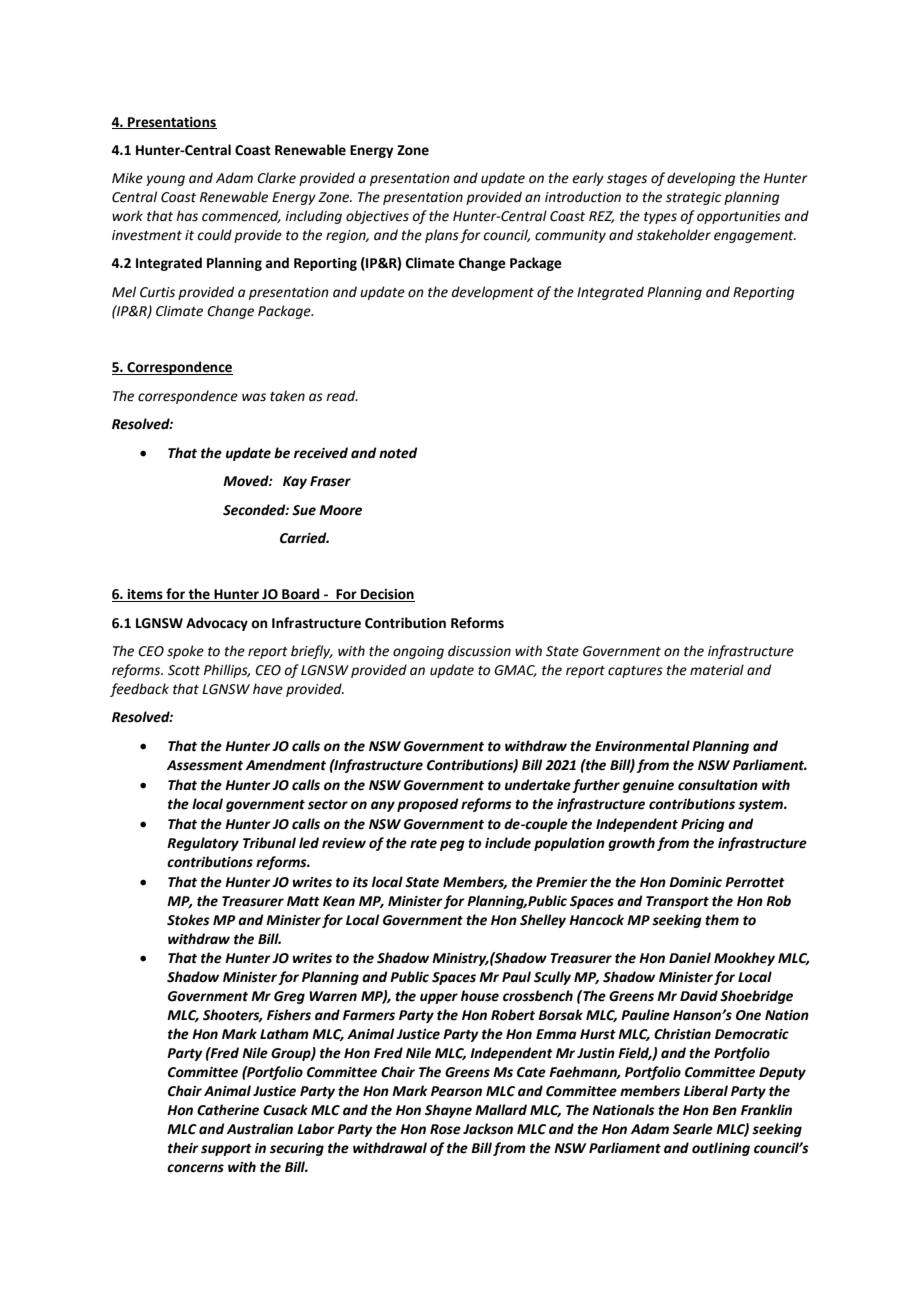 This page has width=924, height=1308. What do you see at coordinates (703, 825) in the page?
I see `Pricing` at bounding box center [703, 825].
